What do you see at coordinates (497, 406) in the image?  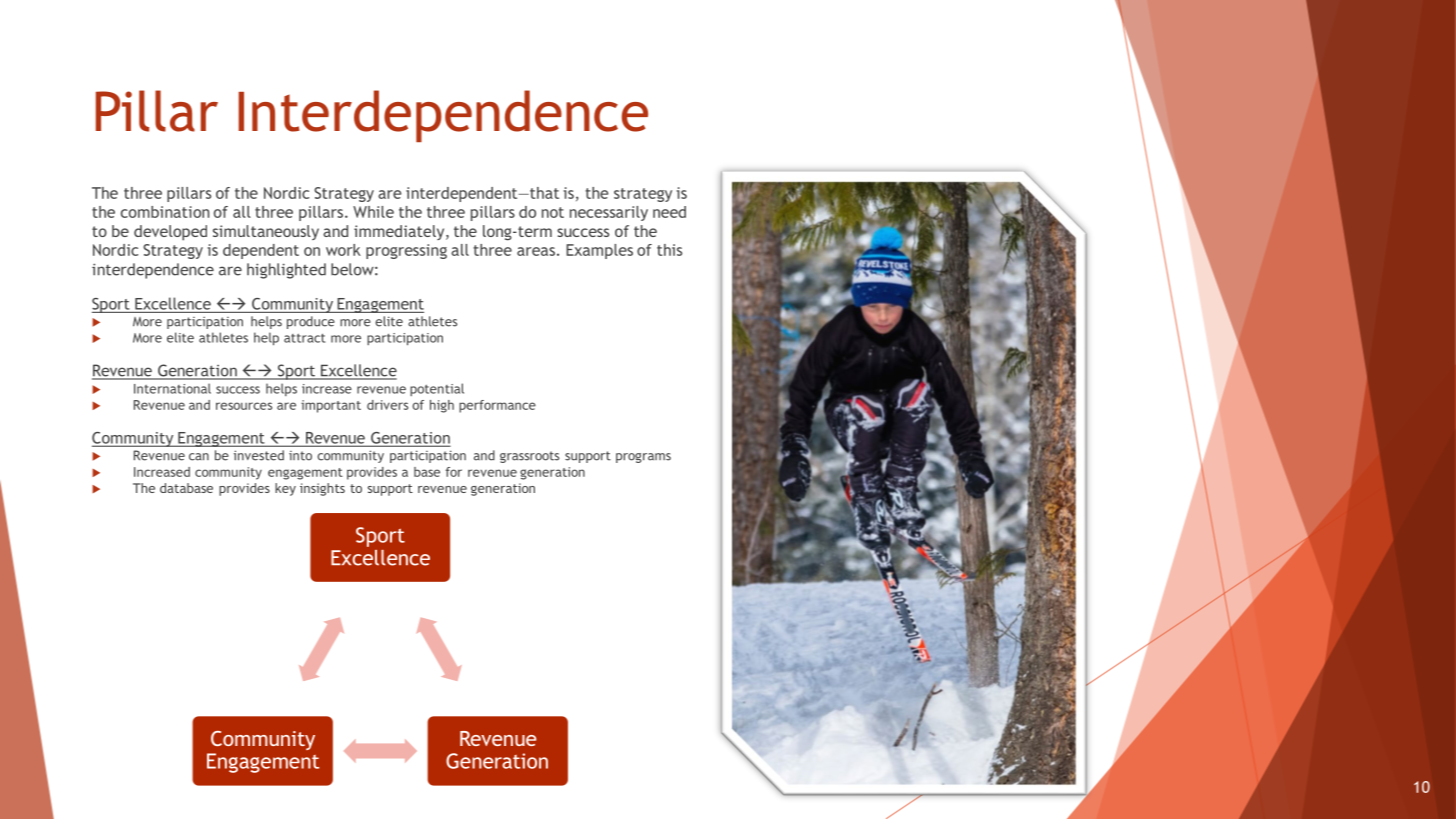 I see `performance` at bounding box center [497, 406].
